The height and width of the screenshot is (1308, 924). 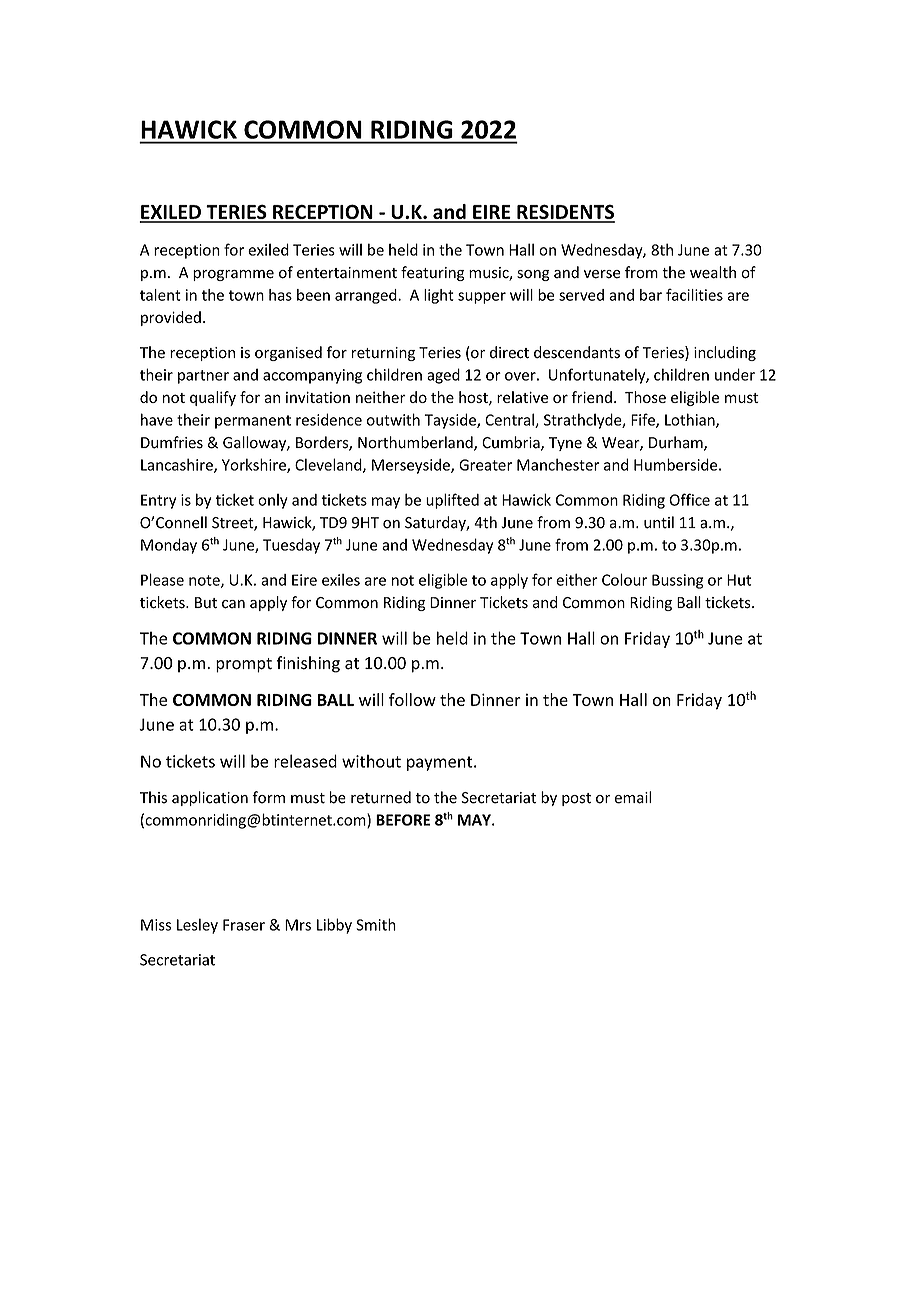 What do you see at coordinates (244, 665) in the screenshot?
I see `prompt` at bounding box center [244, 665].
